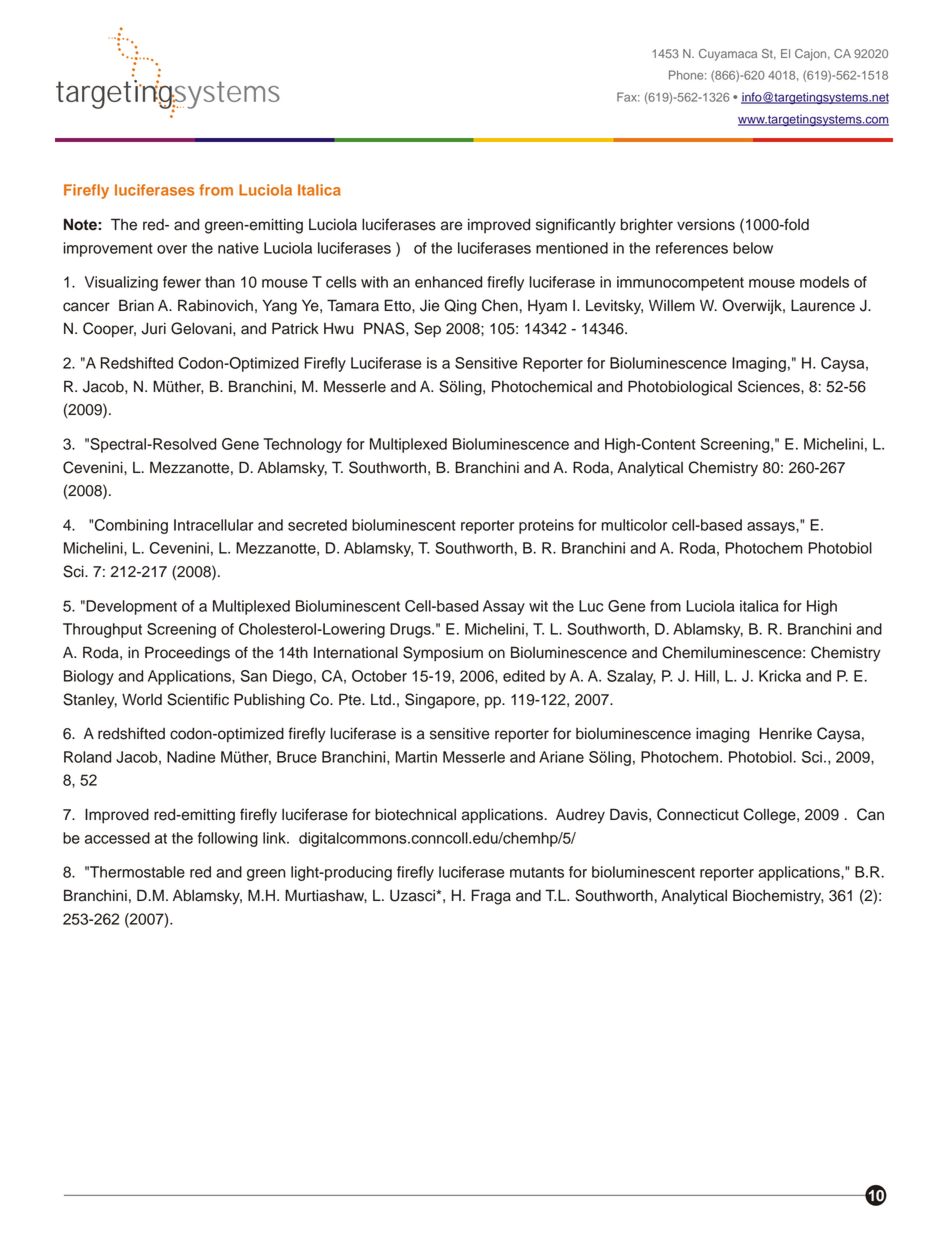 This screenshot has height=1233, width=952. I want to click on proteins, so click(546, 526).
